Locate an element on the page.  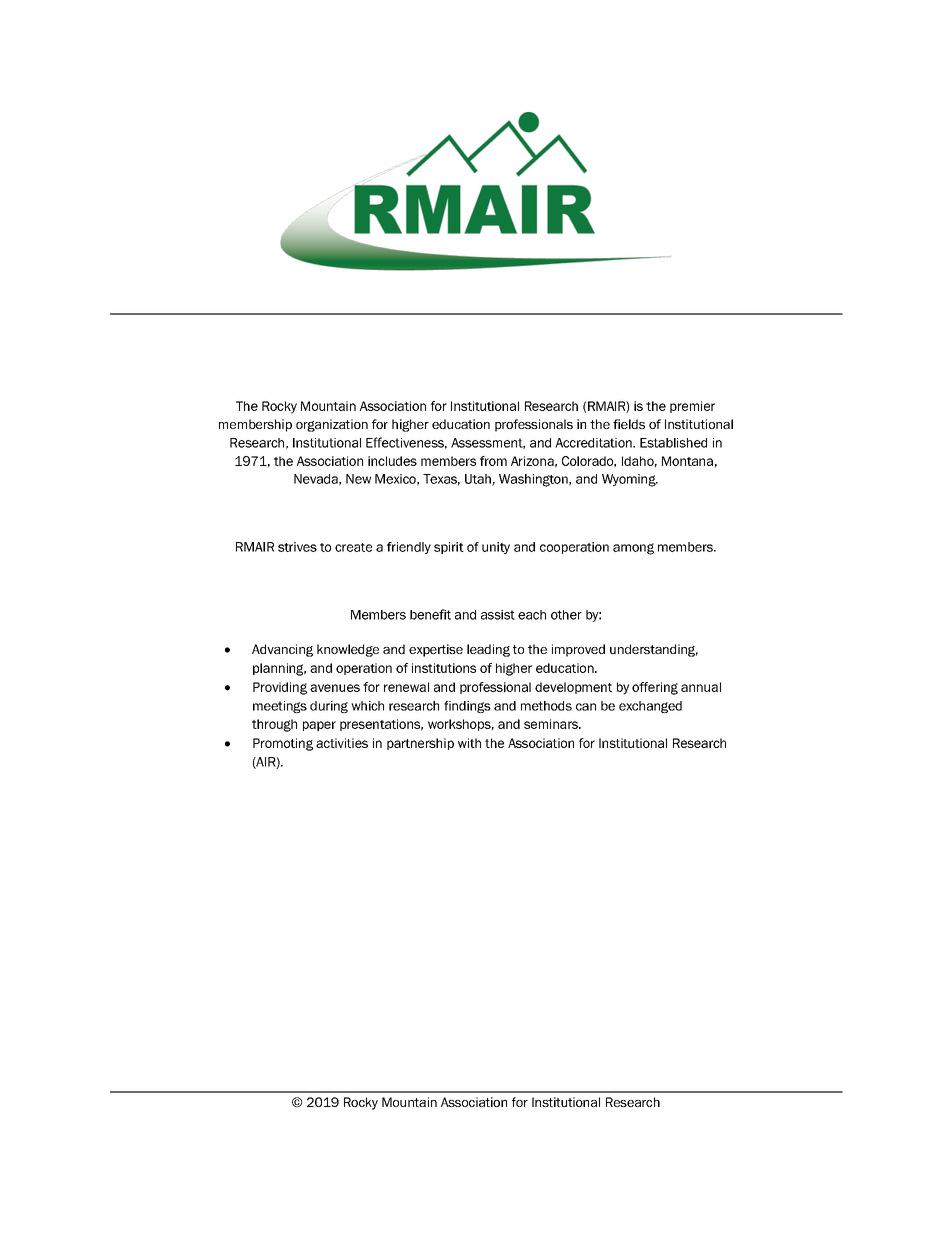
among is located at coordinates (633, 549).
